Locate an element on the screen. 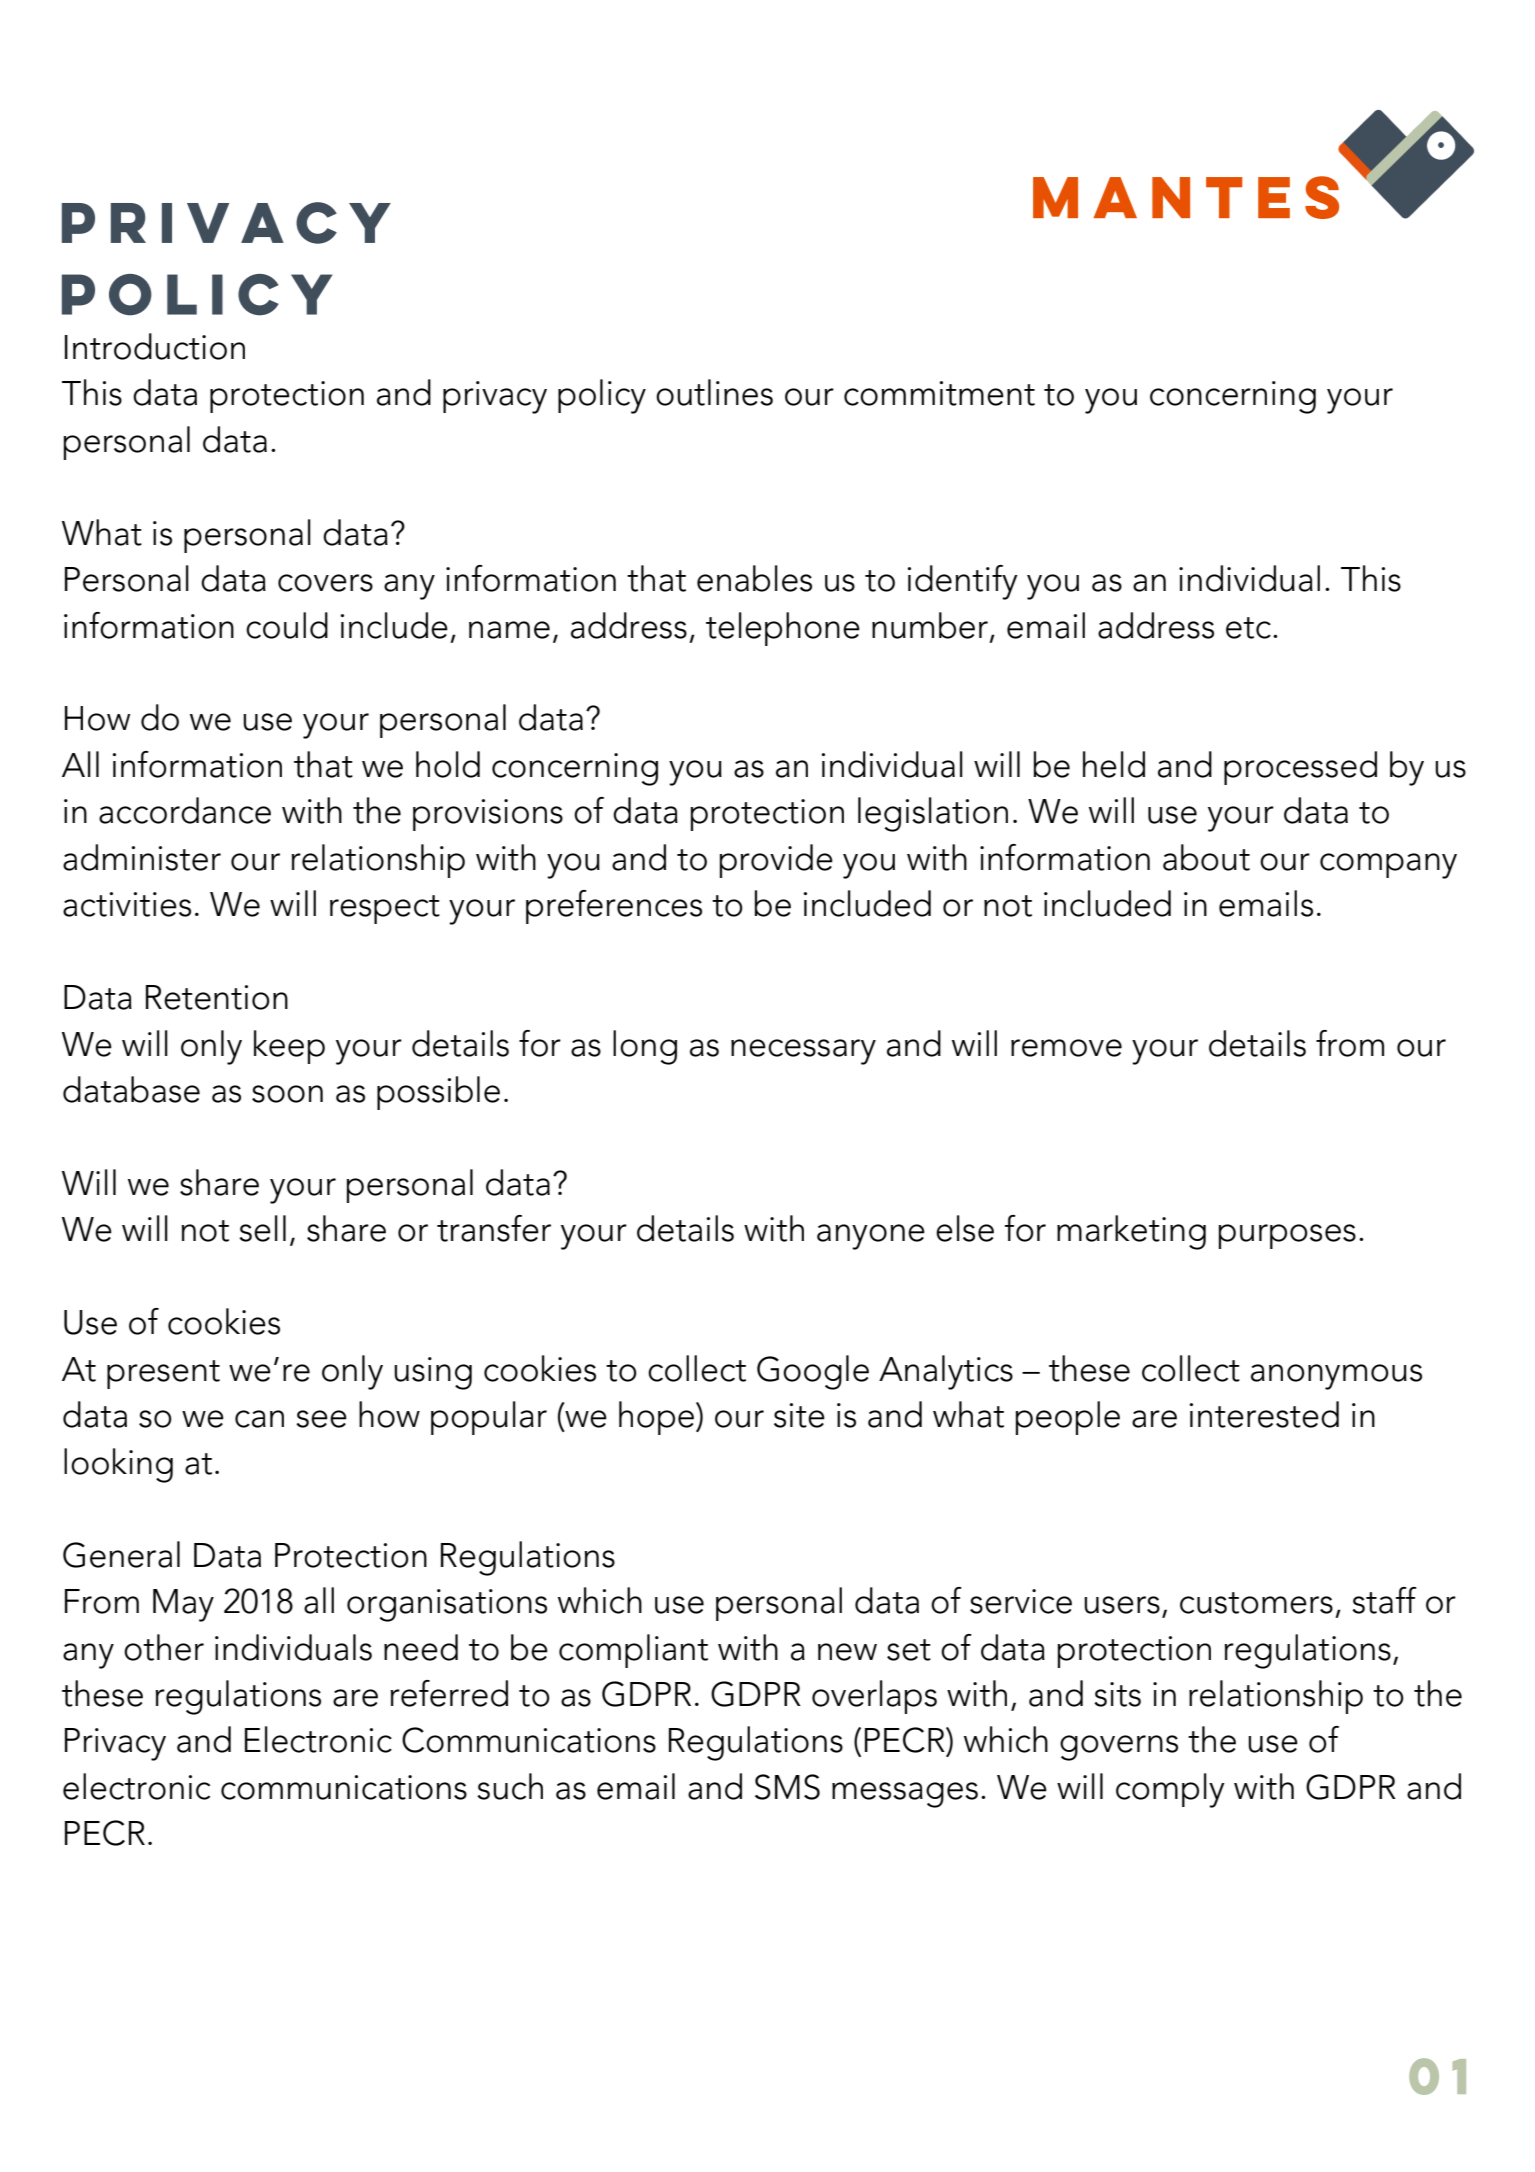  Introduction is located at coordinates (155, 346).
